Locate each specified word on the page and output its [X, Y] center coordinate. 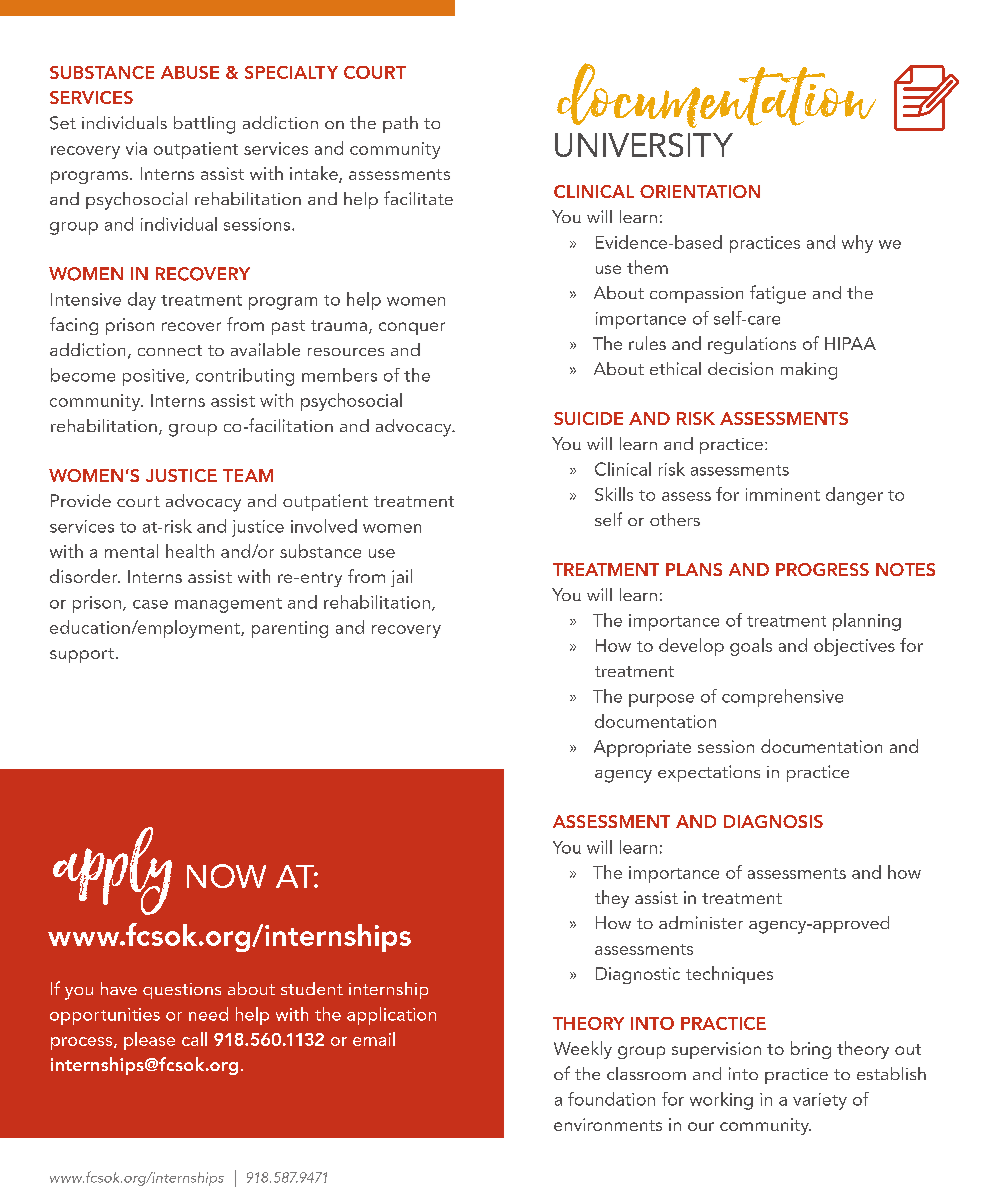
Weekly [583, 1050]
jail [401, 578]
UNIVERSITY [644, 145]
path [400, 124]
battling [204, 125]
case [150, 604]
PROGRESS [822, 569]
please [149, 1041]
